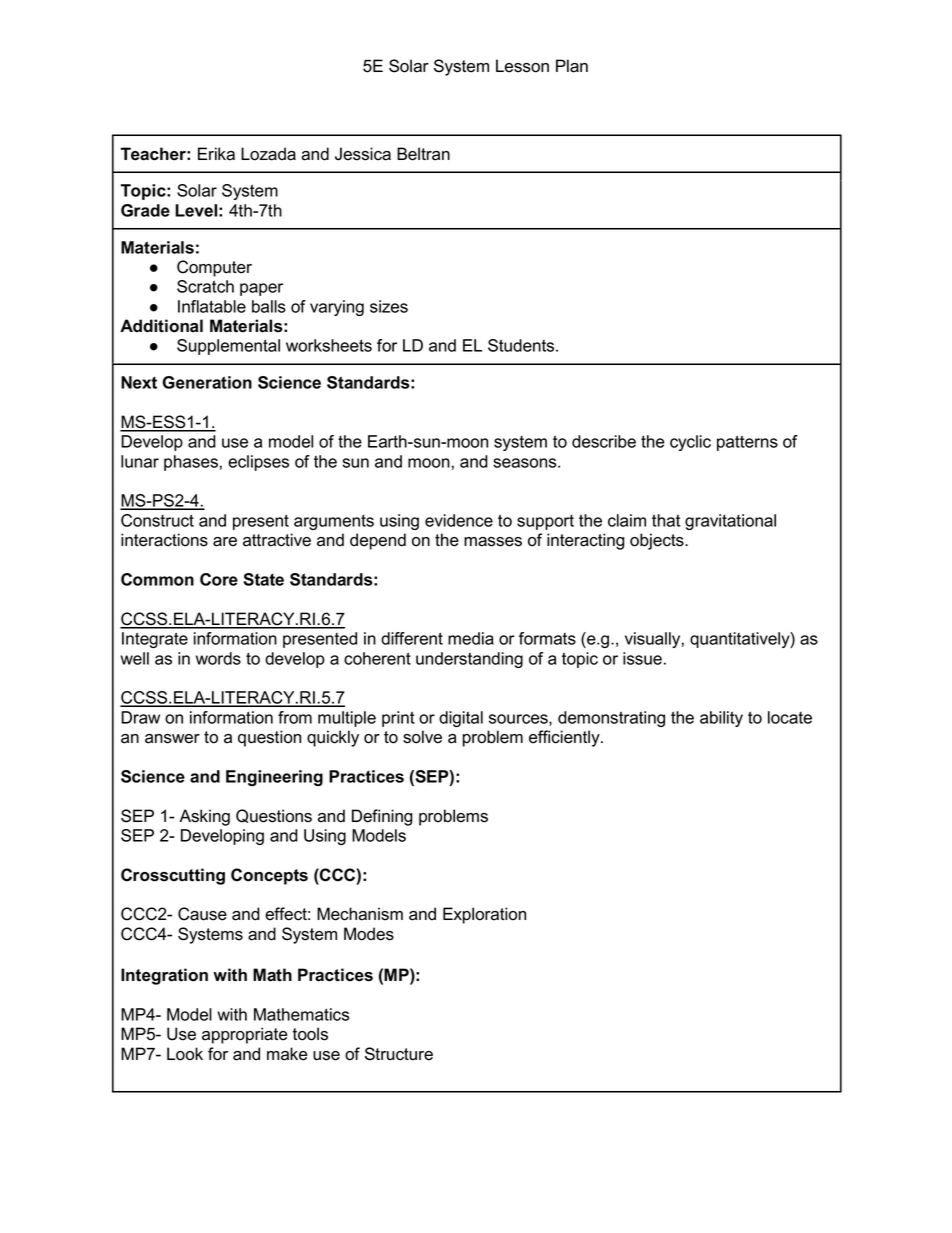 The height and width of the screenshot is (1233, 952). I want to click on ability, so click(721, 719).
